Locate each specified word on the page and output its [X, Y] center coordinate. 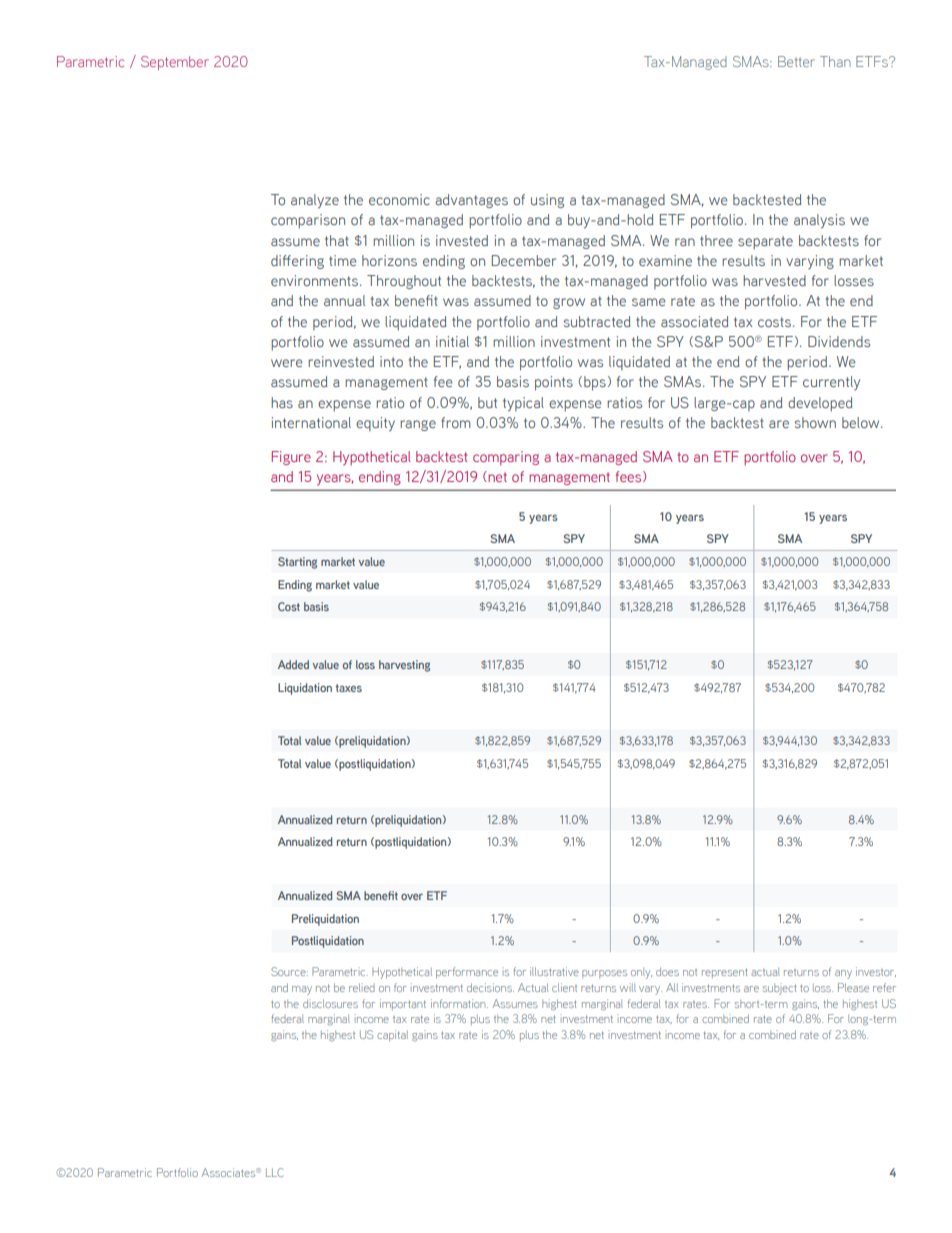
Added [293, 664]
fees [630, 476]
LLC [275, 1172]
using [547, 201]
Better [796, 61]
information [459, 1003]
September [175, 63]
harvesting [404, 666]
